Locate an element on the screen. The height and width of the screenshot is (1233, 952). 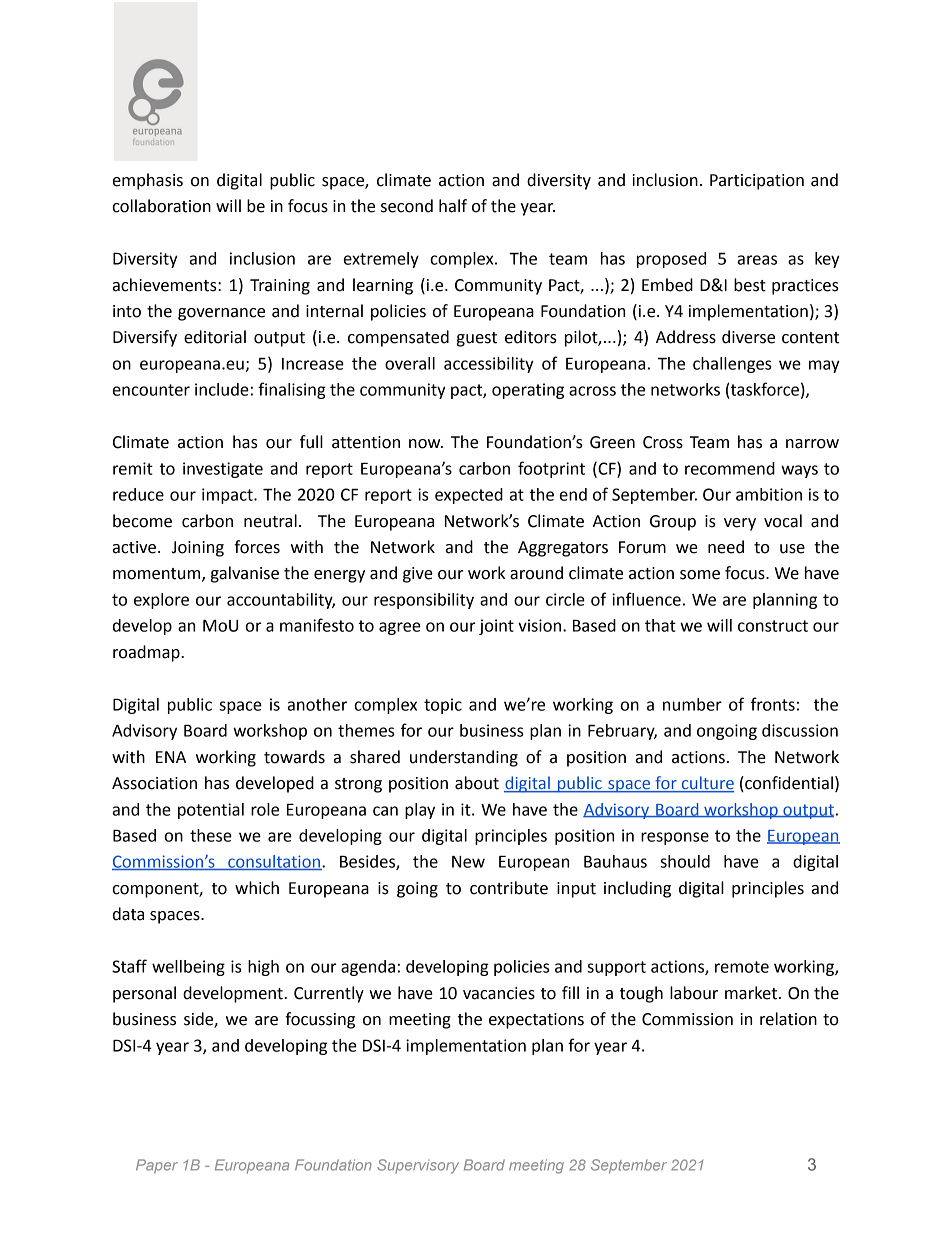
Paper is located at coordinates (157, 1166).
